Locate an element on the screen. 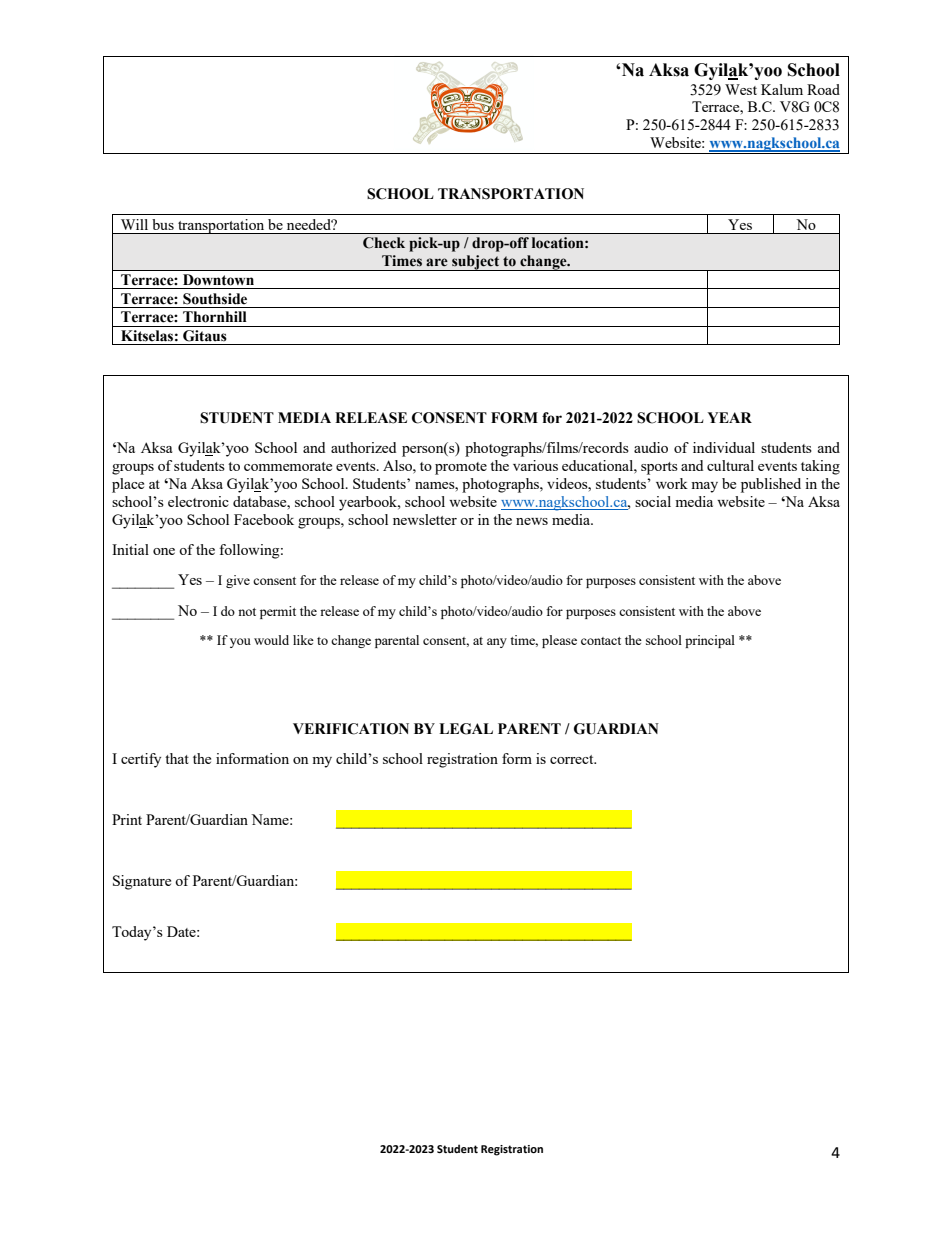  published is located at coordinates (771, 485).
